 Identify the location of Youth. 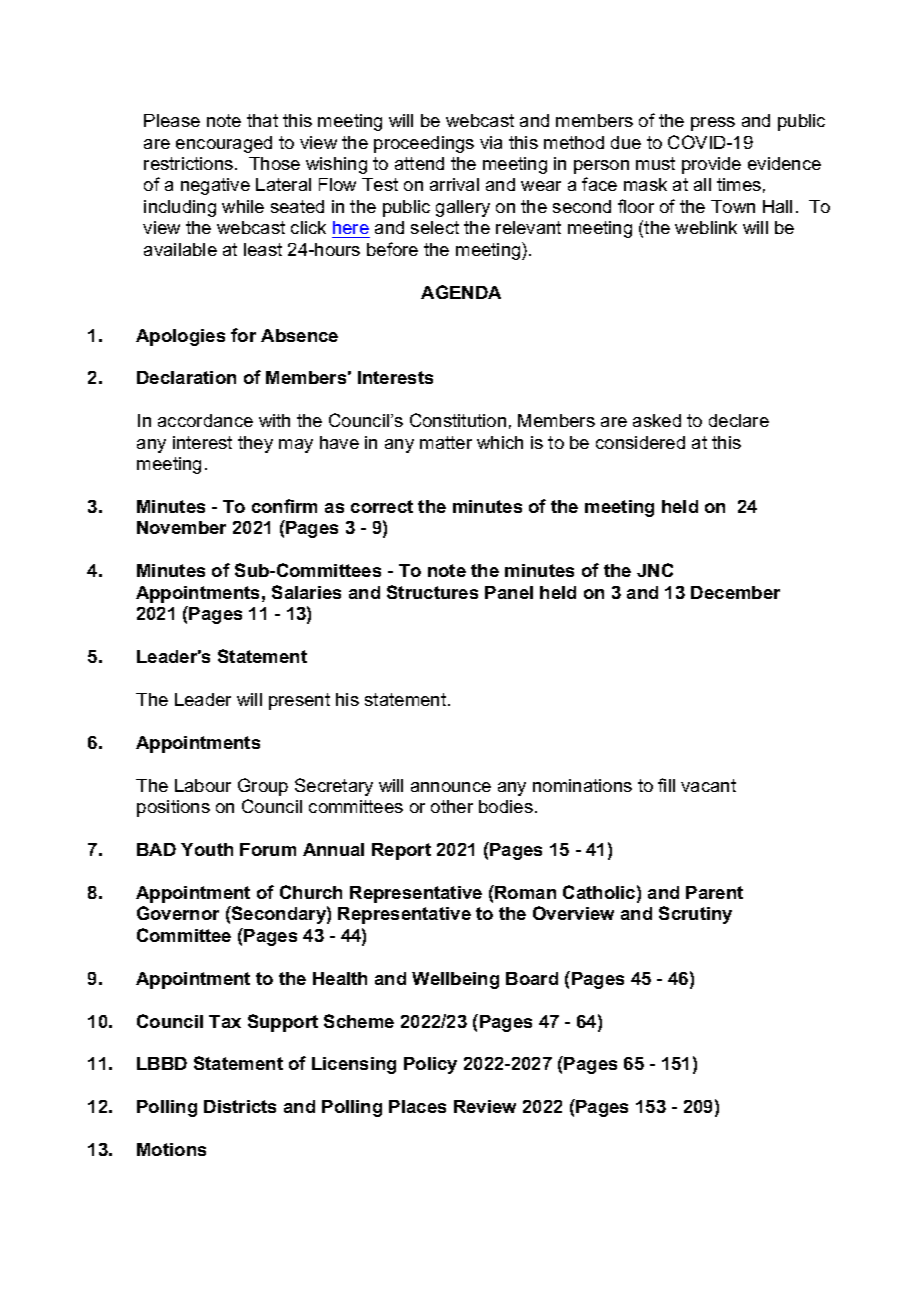
(207, 849).
